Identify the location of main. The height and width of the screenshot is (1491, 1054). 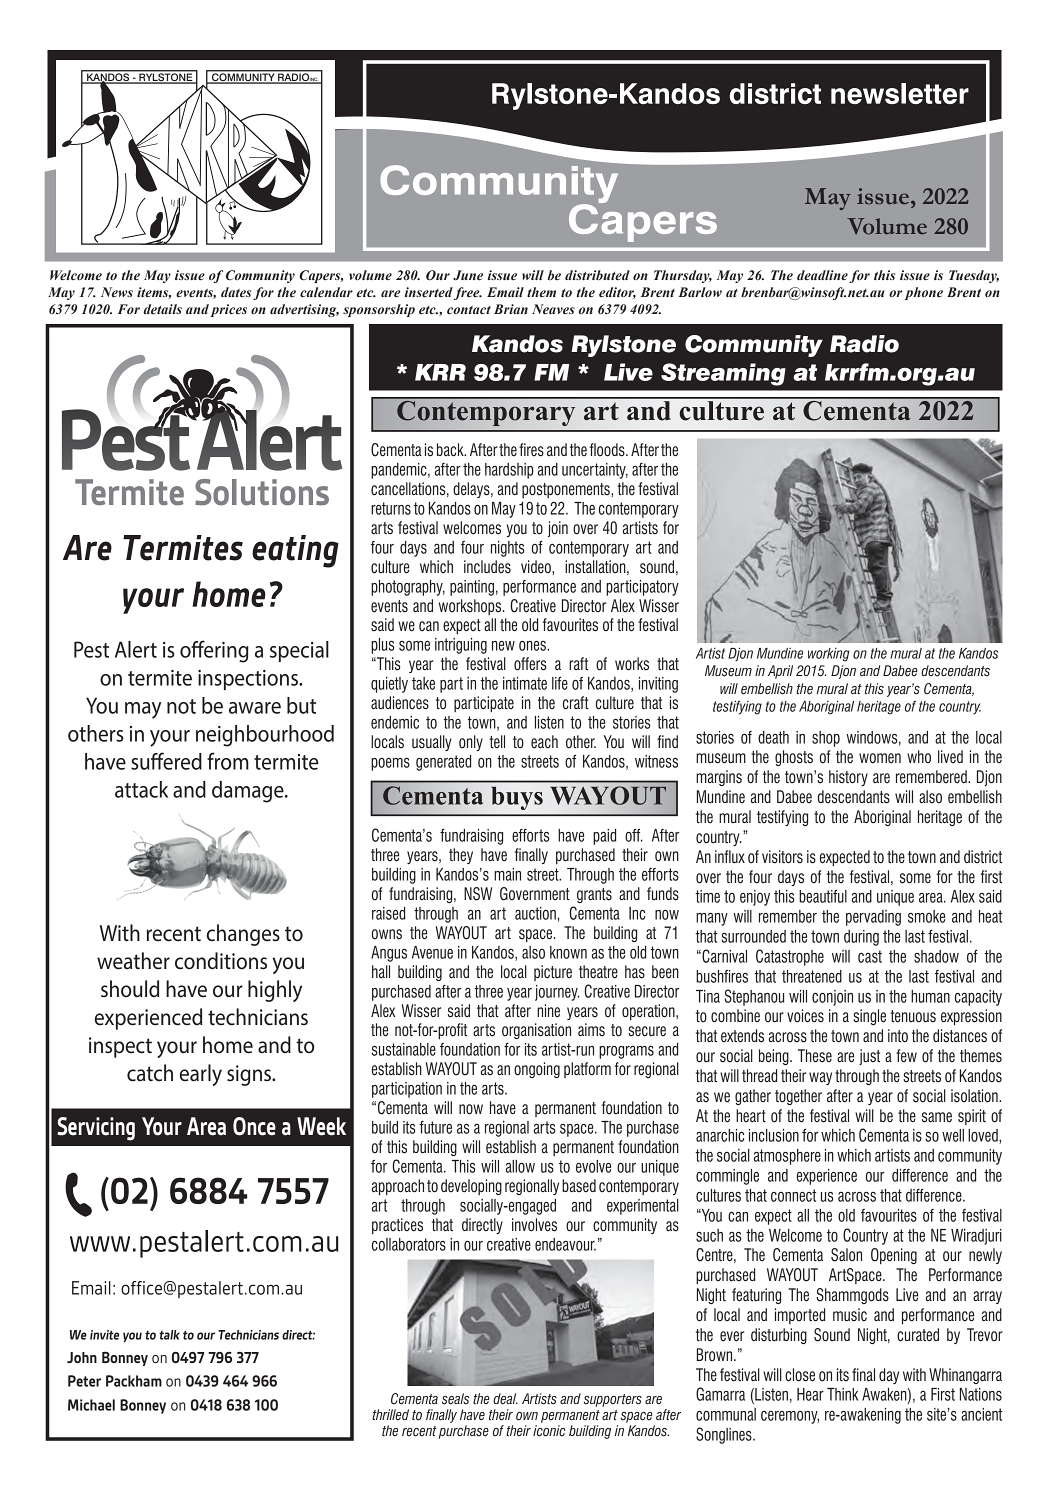
(507, 874).
